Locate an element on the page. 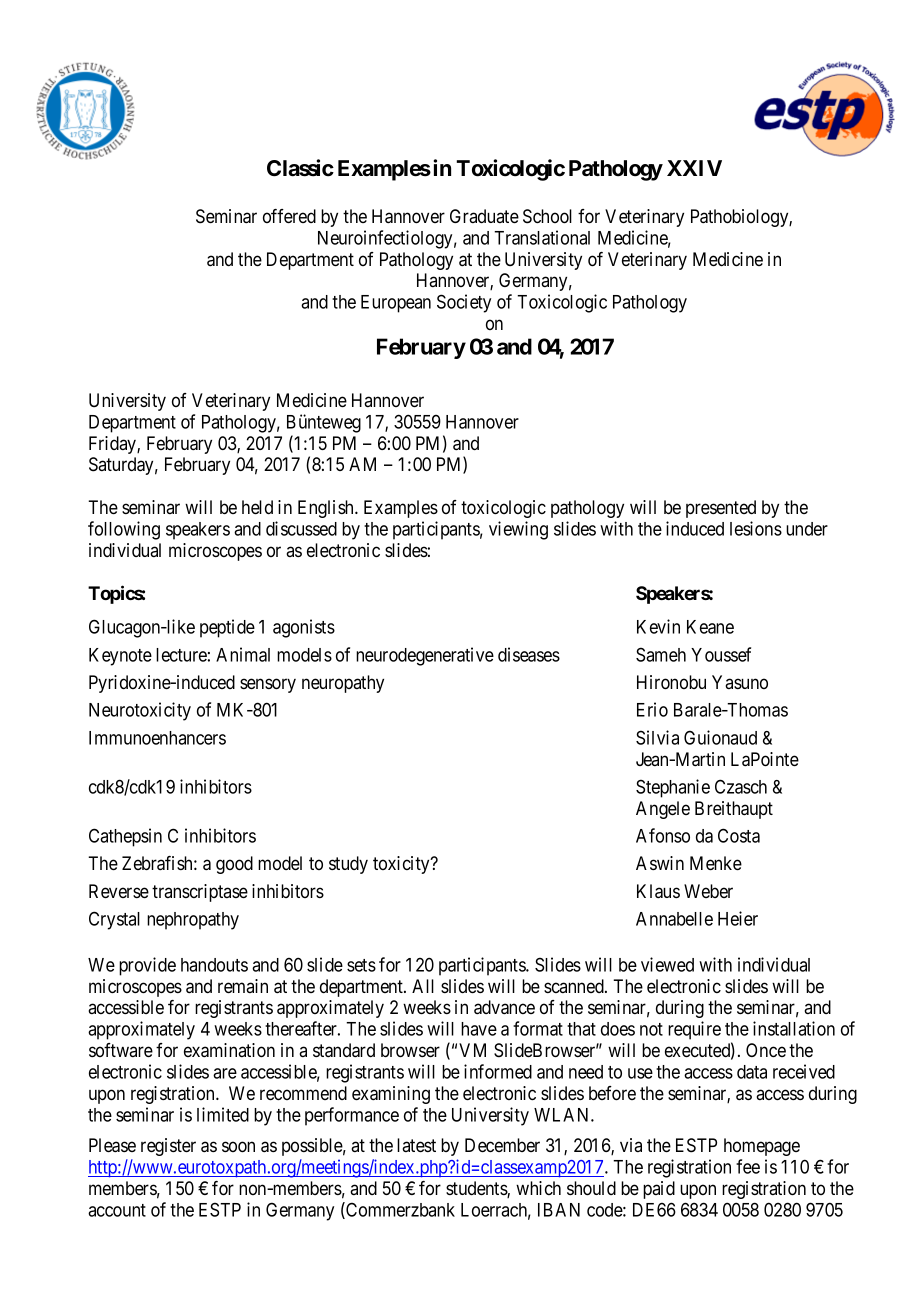 This page has height=1308, width=924. register is located at coordinates (168, 1147).
